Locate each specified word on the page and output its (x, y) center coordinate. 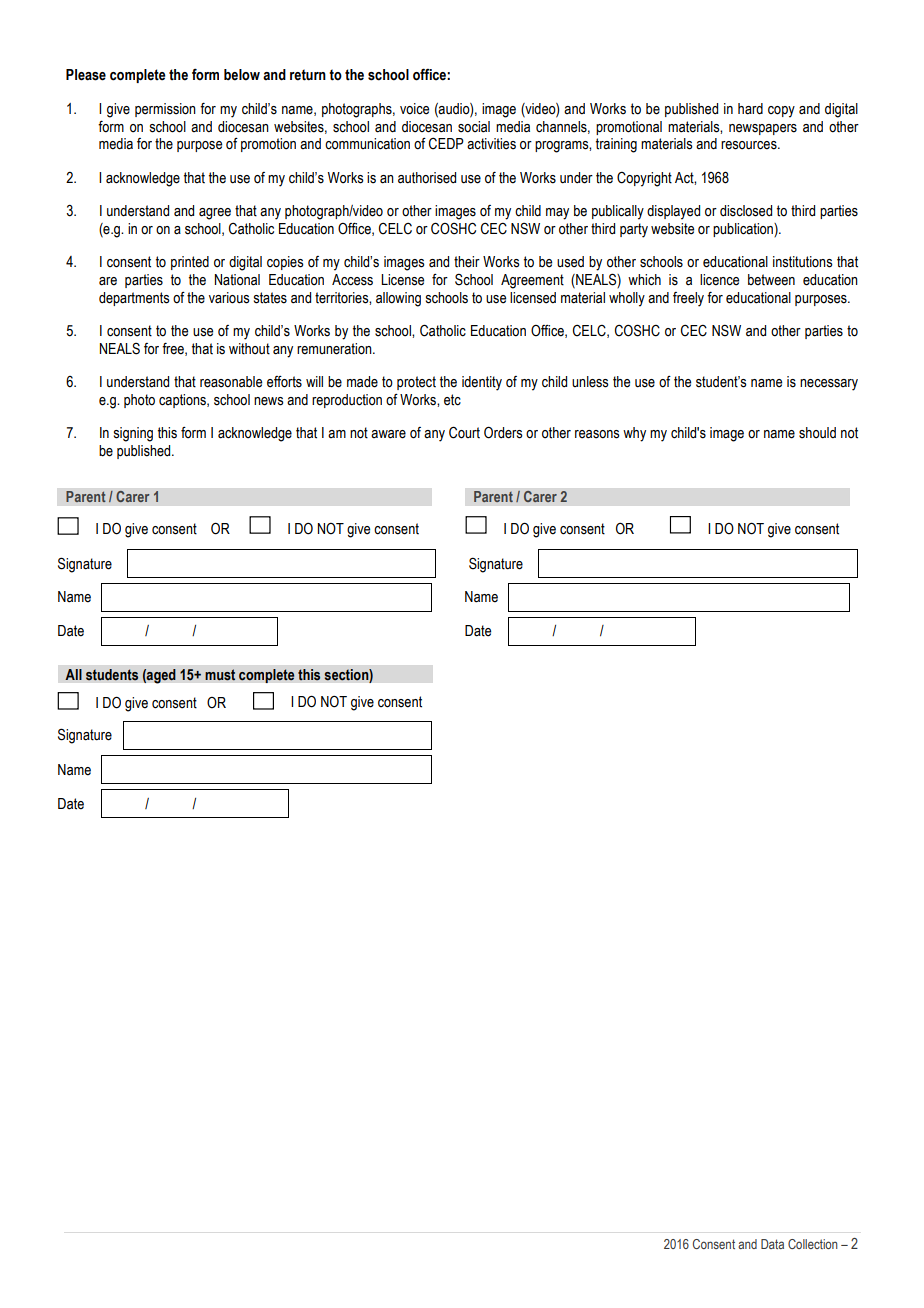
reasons (597, 434)
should (817, 433)
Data (772, 1244)
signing (133, 434)
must (220, 675)
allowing (398, 299)
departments (134, 299)
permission (165, 110)
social (474, 127)
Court (464, 432)
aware (388, 434)
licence (719, 280)
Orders (503, 432)
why (634, 434)
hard (750, 109)
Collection (813, 1244)
